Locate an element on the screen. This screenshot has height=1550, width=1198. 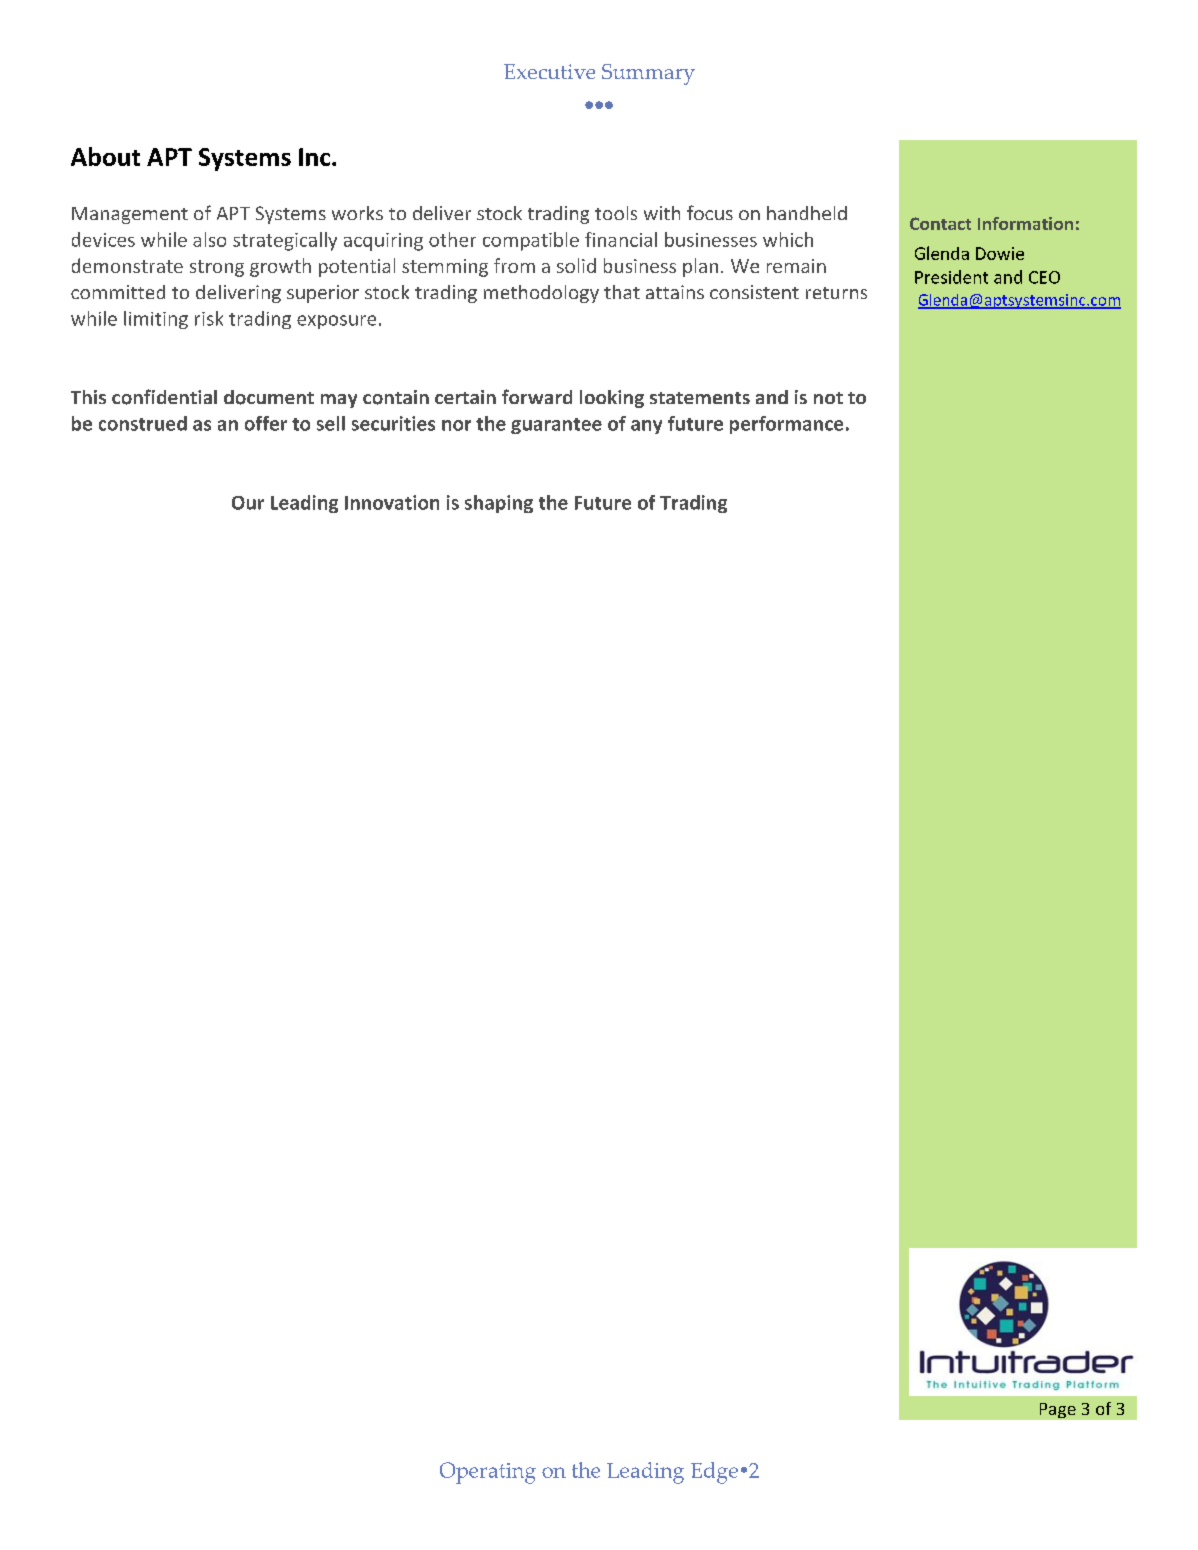
not is located at coordinates (828, 398).
